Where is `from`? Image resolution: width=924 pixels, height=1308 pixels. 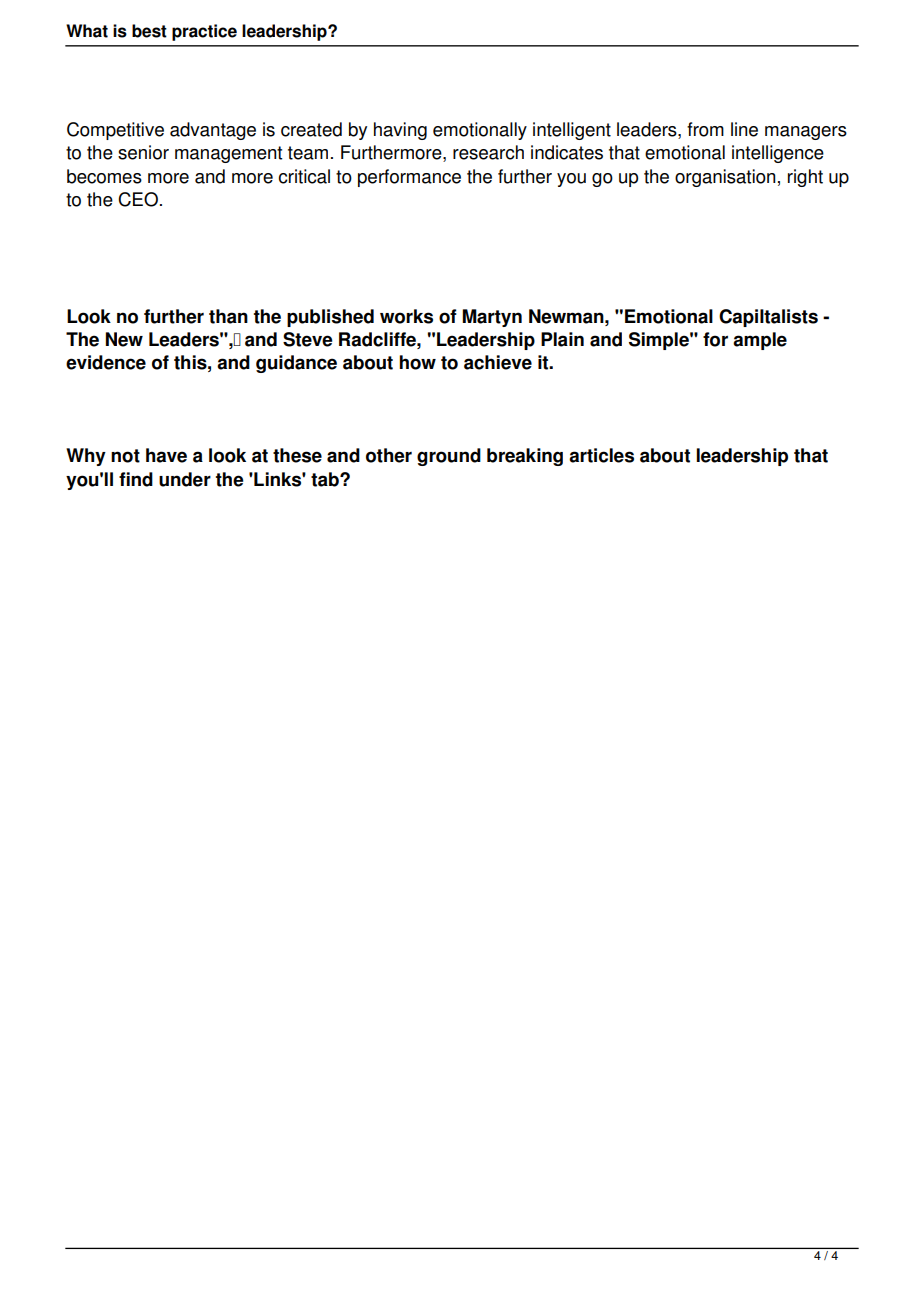
from is located at coordinates (705, 129).
